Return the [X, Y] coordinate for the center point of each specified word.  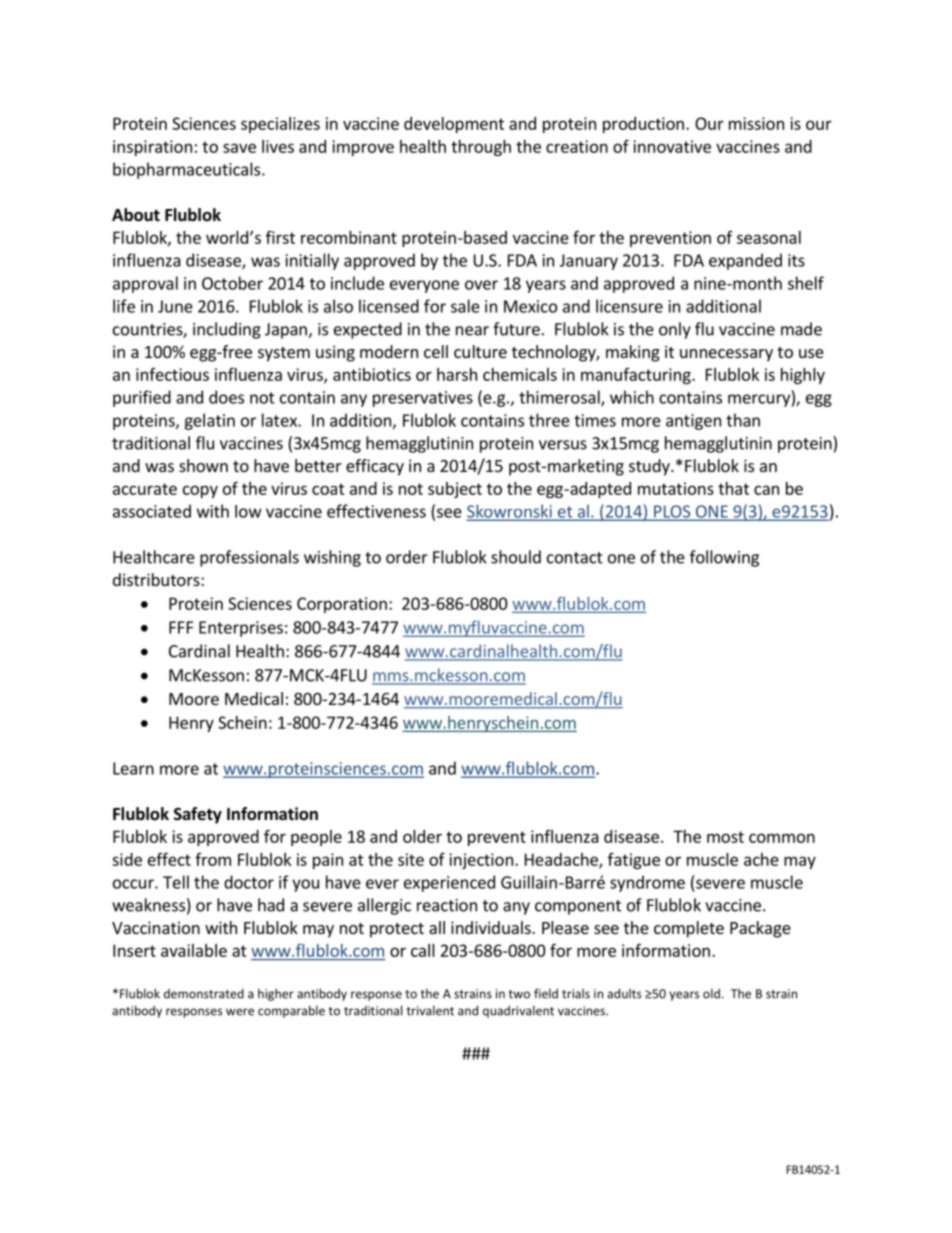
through [481, 148]
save [239, 148]
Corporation [342, 605]
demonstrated [204, 994]
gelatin [209, 421]
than [743, 420]
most [725, 837]
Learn [133, 768]
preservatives [423, 399]
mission [756, 123]
